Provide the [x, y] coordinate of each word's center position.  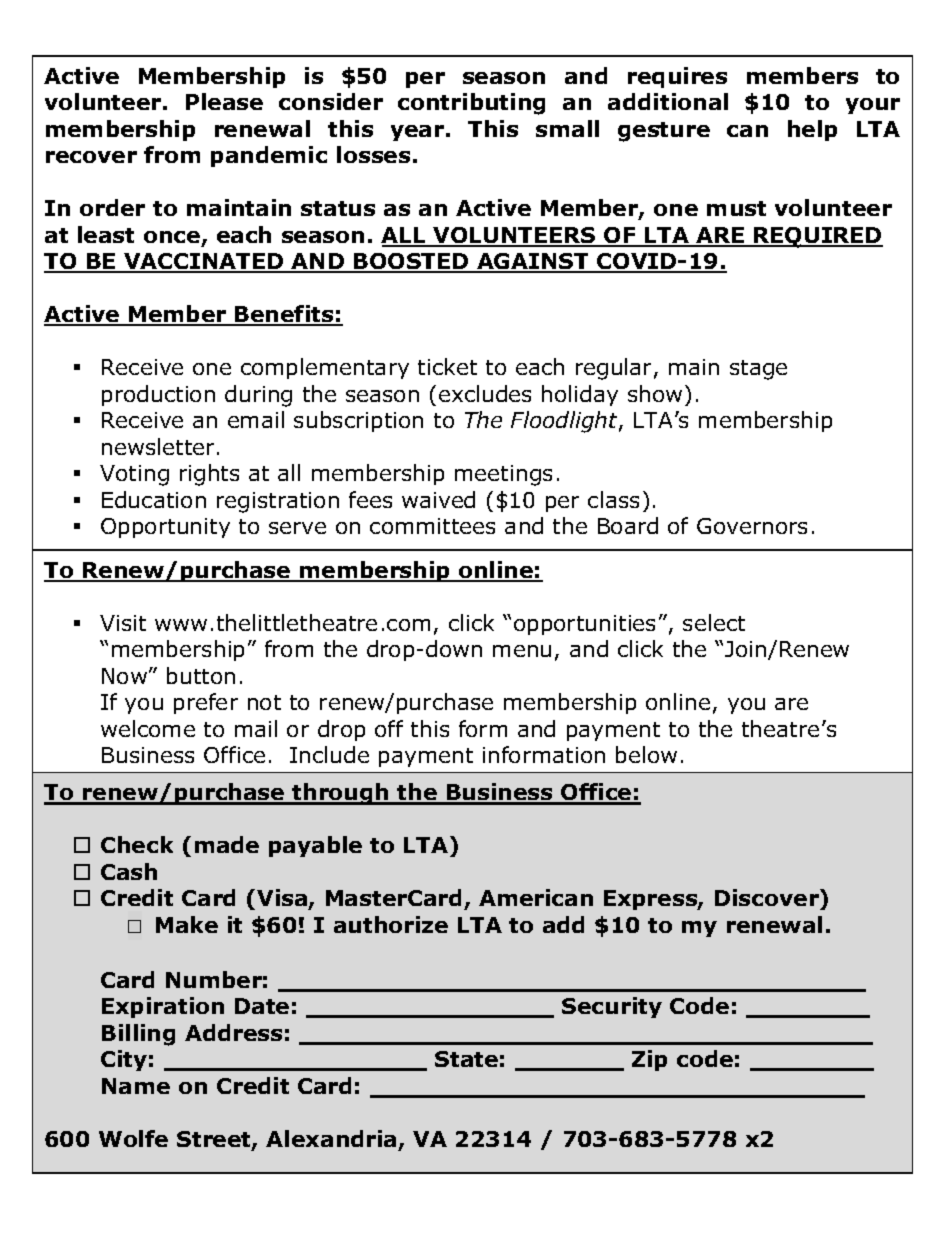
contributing [471, 104]
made [227, 844]
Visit [123, 623]
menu [522, 651]
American [536, 897]
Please [224, 101]
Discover [768, 899]
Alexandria [331, 1138]
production [158, 395]
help [812, 130]
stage [758, 370]
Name [136, 1086]
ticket [447, 366]
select [714, 622]
